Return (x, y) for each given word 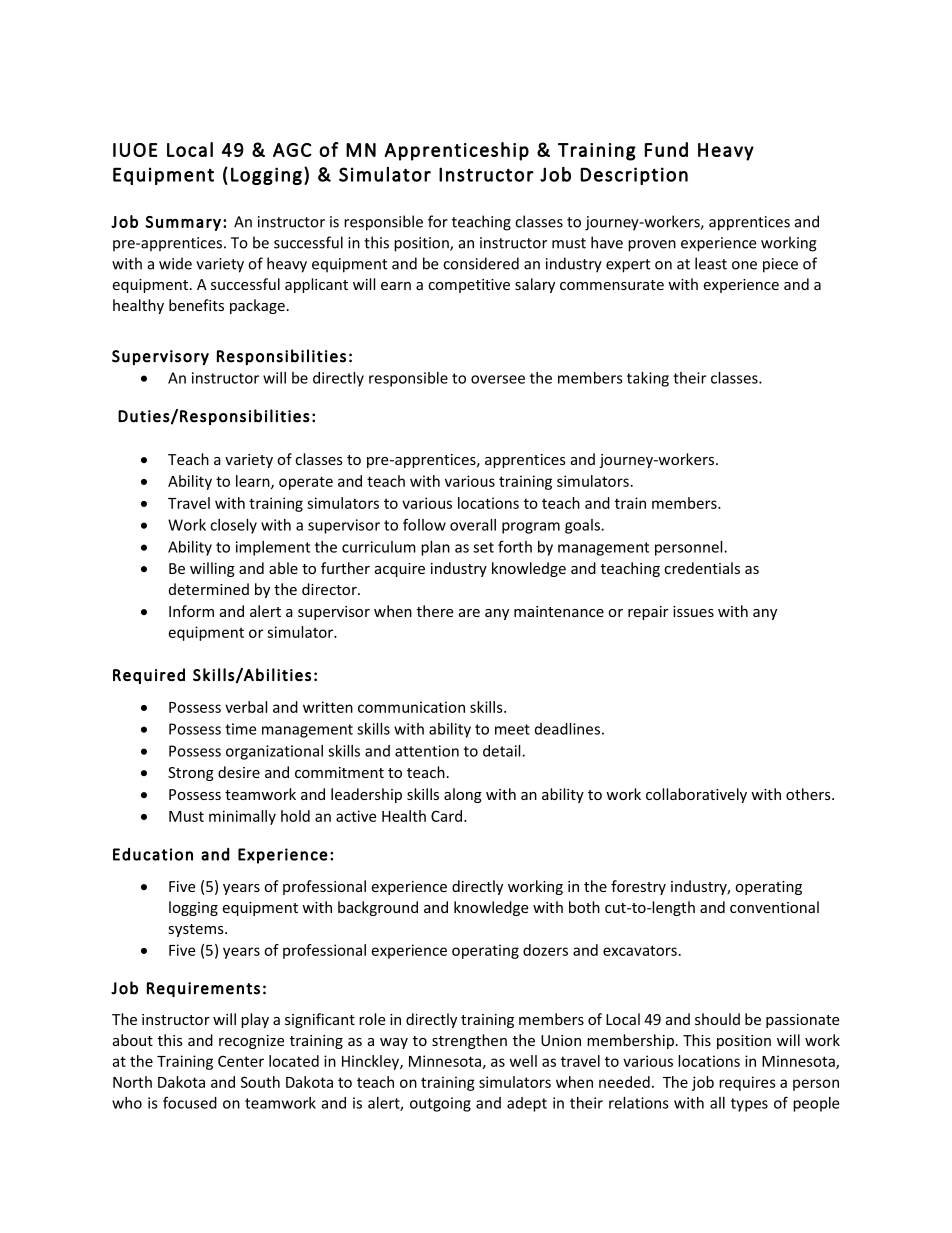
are (469, 613)
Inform (191, 611)
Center (241, 1061)
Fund (666, 149)
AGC (292, 150)
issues (693, 611)
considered (481, 263)
